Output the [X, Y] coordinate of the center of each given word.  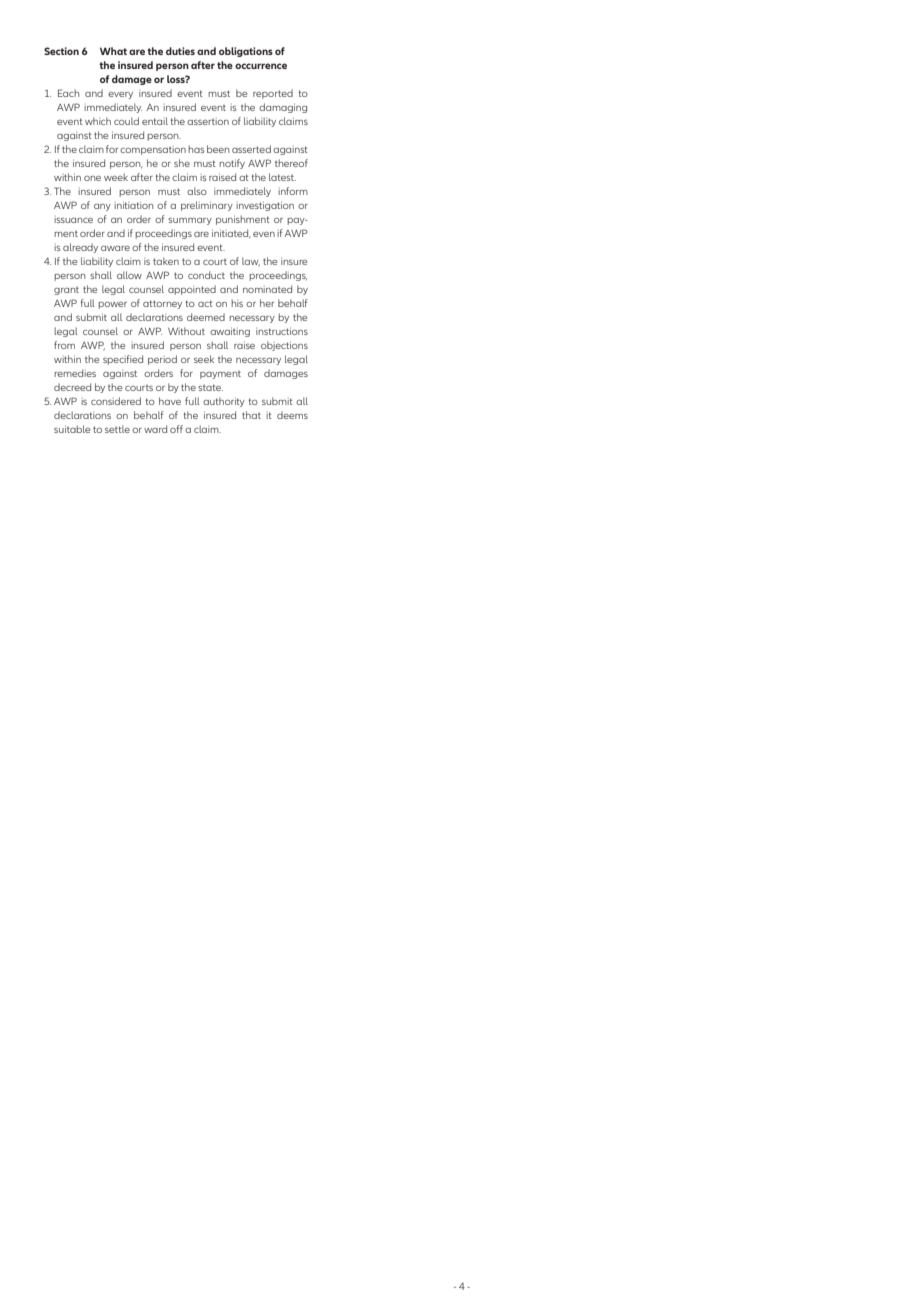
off [176, 429]
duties [180, 51]
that [251, 415]
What [113, 51]
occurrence [261, 66]
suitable [72, 429]
